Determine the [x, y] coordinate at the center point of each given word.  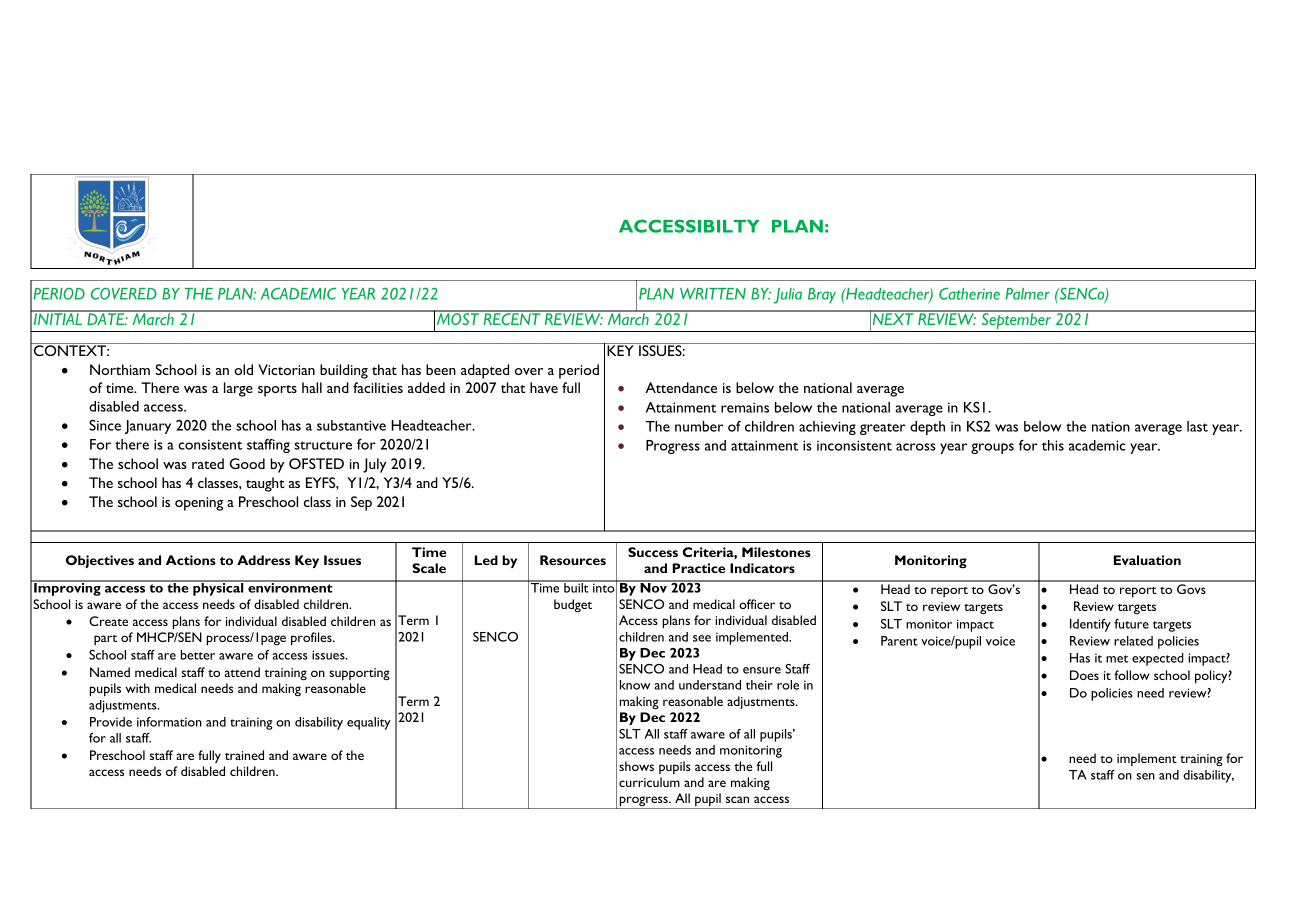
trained [244, 755]
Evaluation [1147, 560]
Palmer [1028, 294]
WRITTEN [713, 294]
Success [653, 552]
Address [263, 560]
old [243, 369]
